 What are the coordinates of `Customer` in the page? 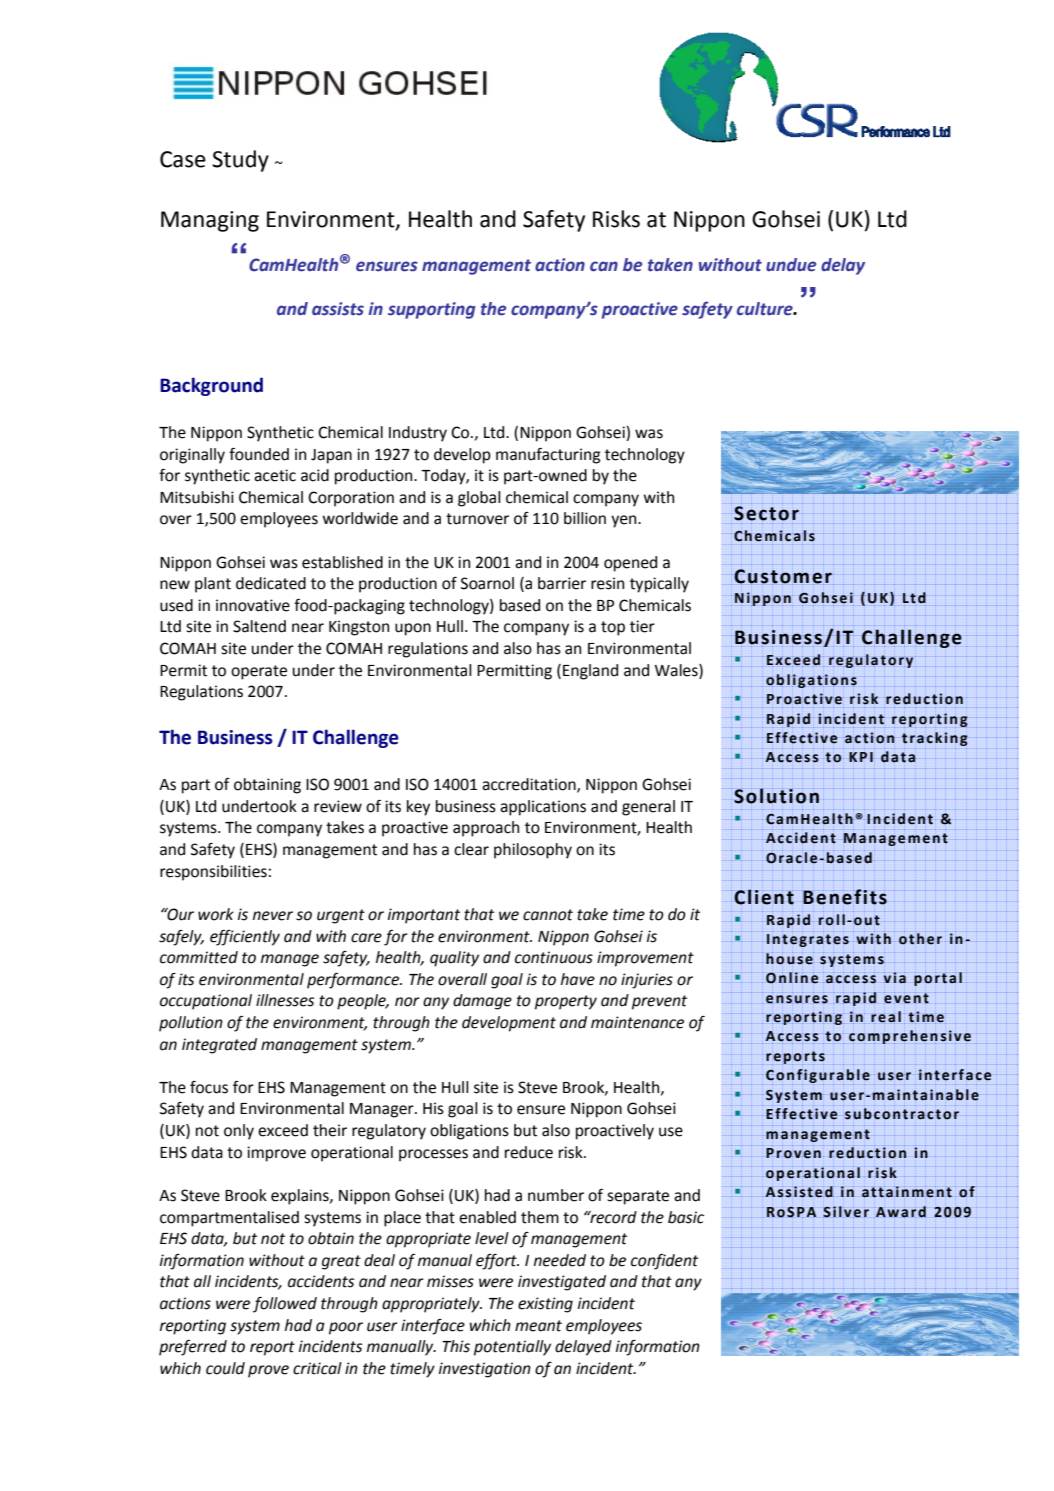 It's located at (784, 577).
